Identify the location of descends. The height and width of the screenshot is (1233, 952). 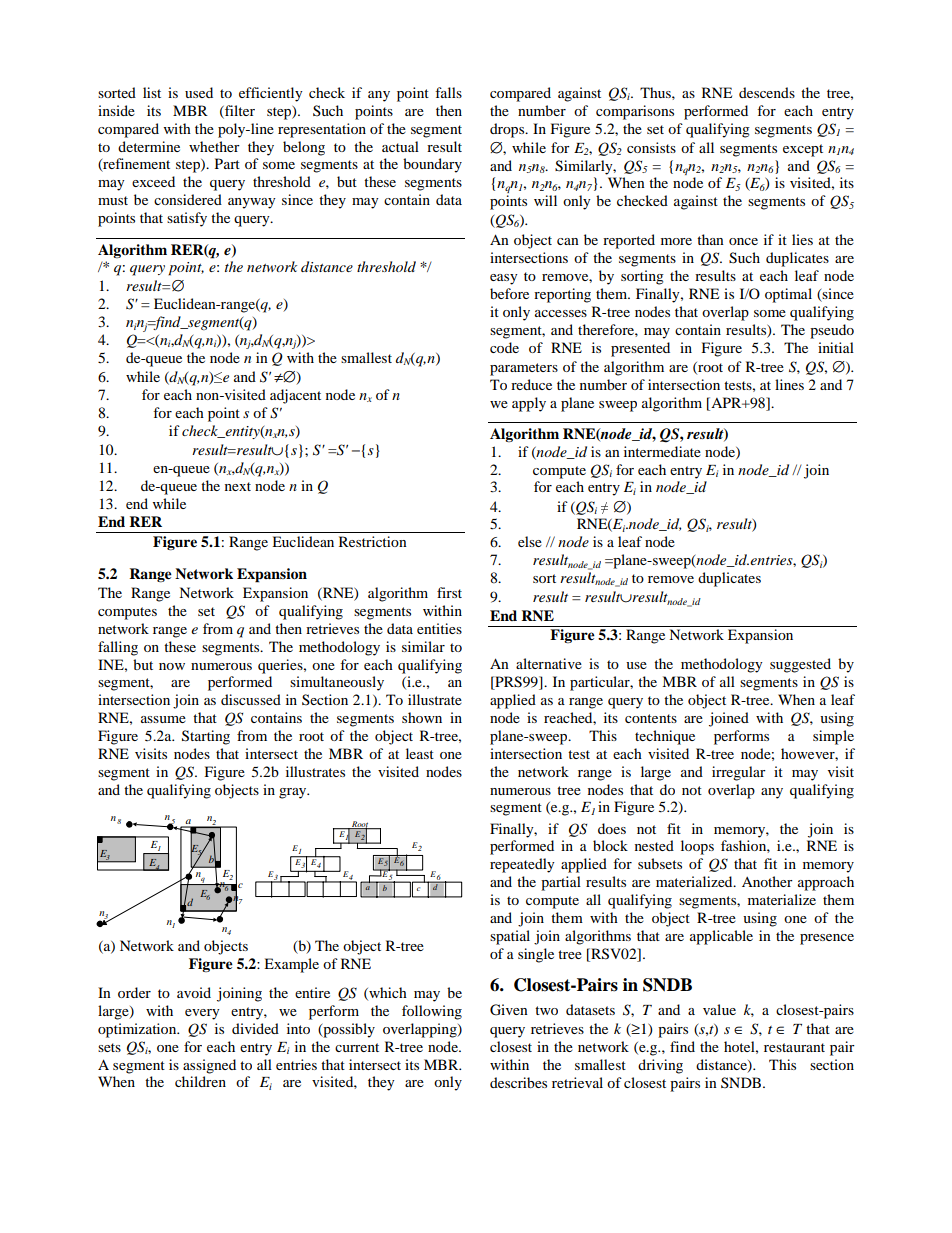
(767, 92).
